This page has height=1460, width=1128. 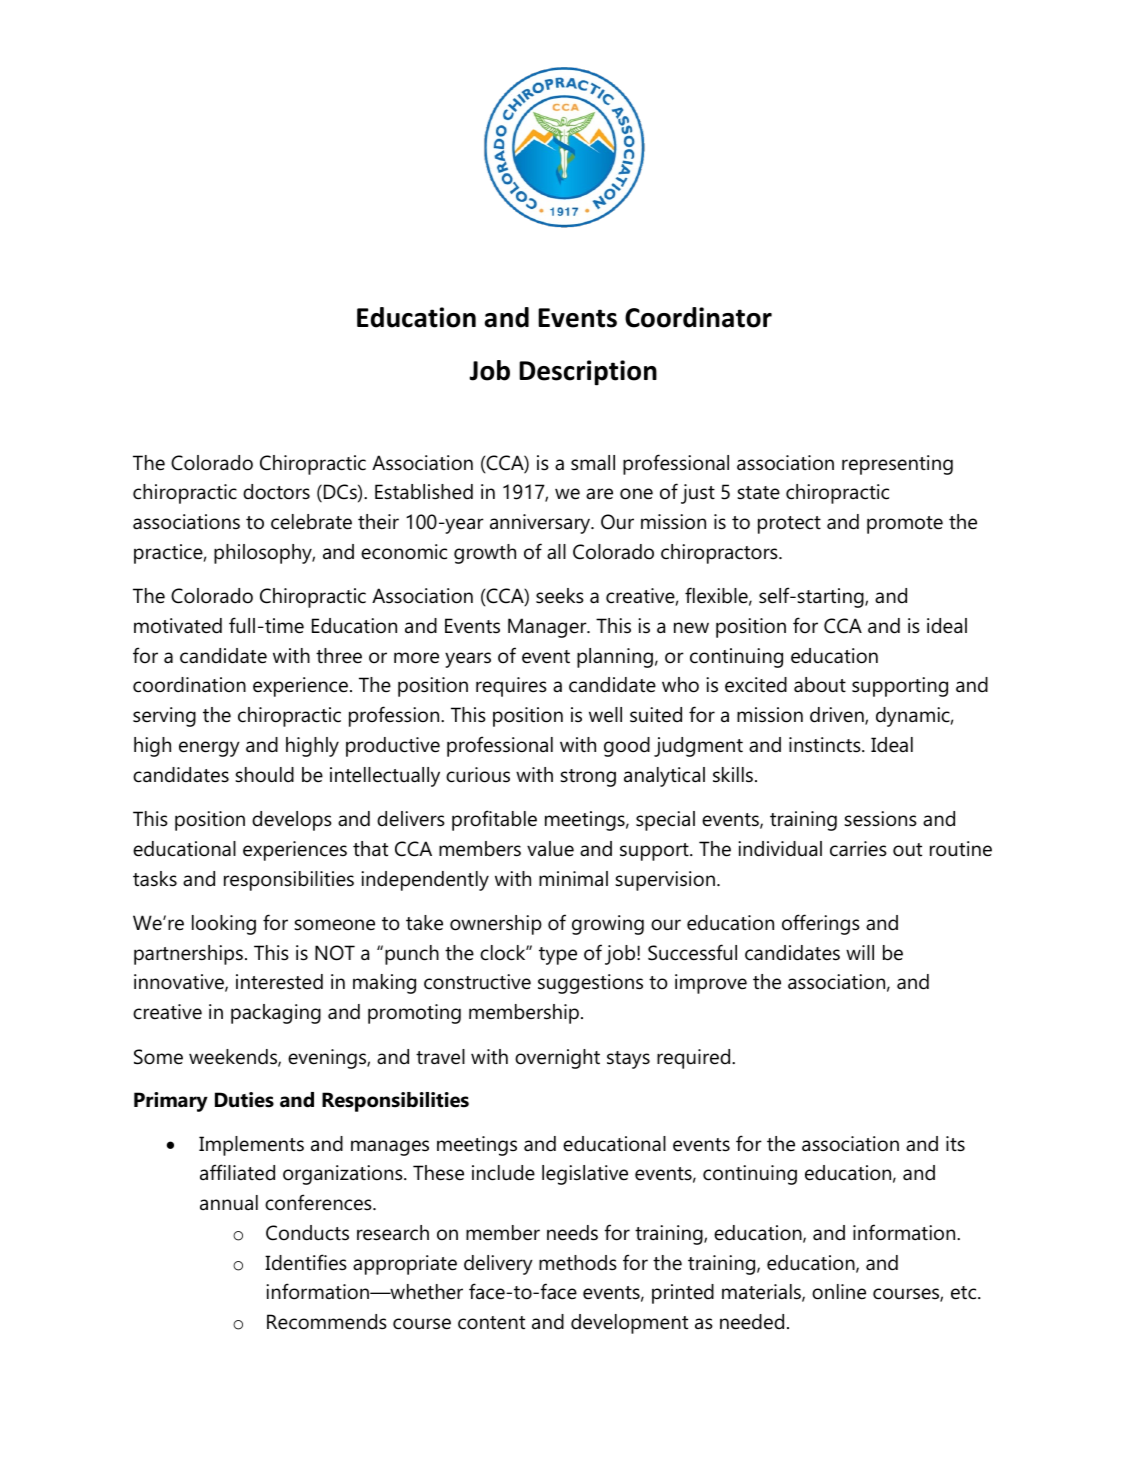 I want to click on Identifies, so click(x=306, y=1262).
